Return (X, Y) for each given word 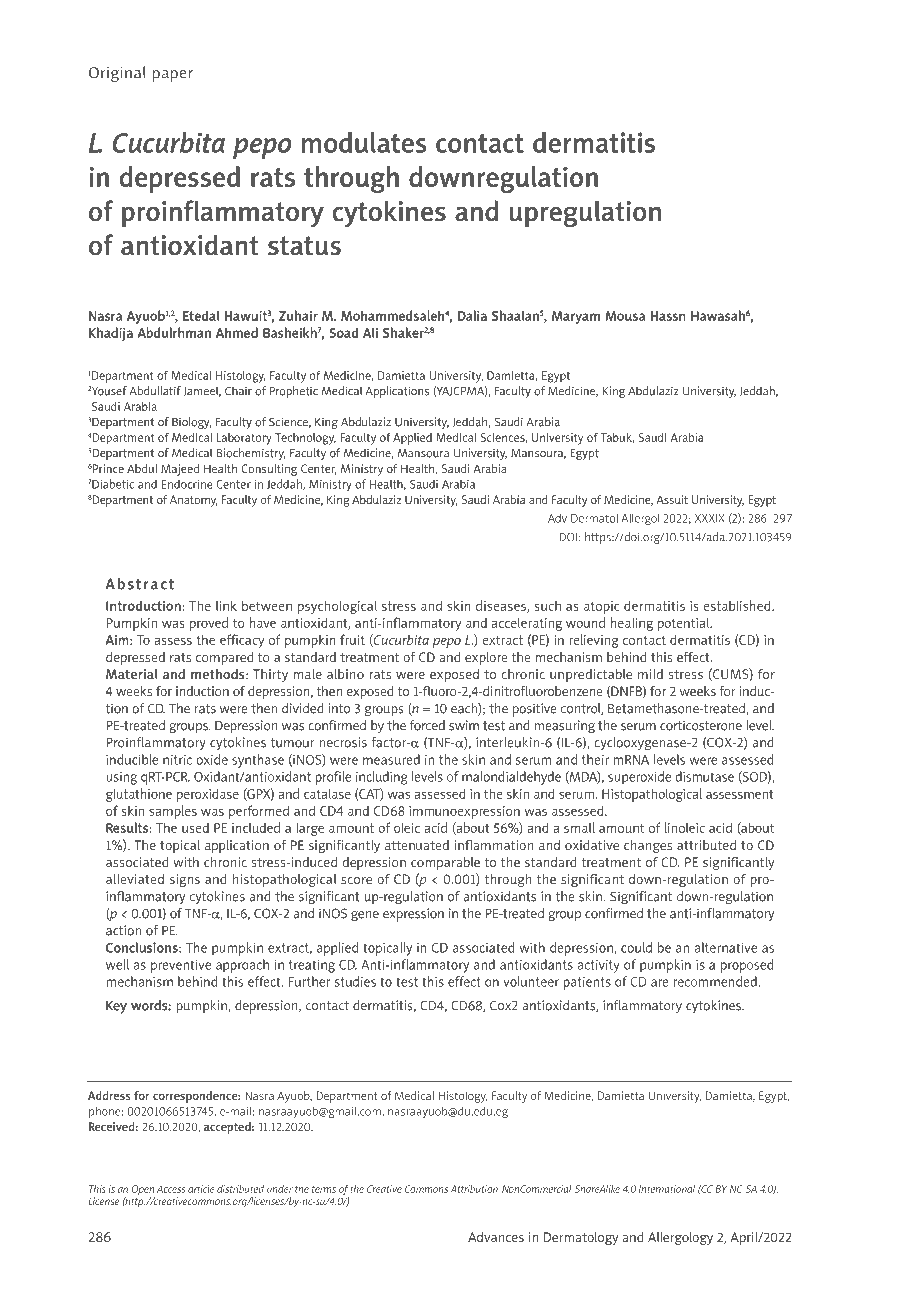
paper (172, 76)
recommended (716, 981)
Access (171, 1189)
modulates (364, 142)
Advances (496, 1237)
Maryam (576, 317)
